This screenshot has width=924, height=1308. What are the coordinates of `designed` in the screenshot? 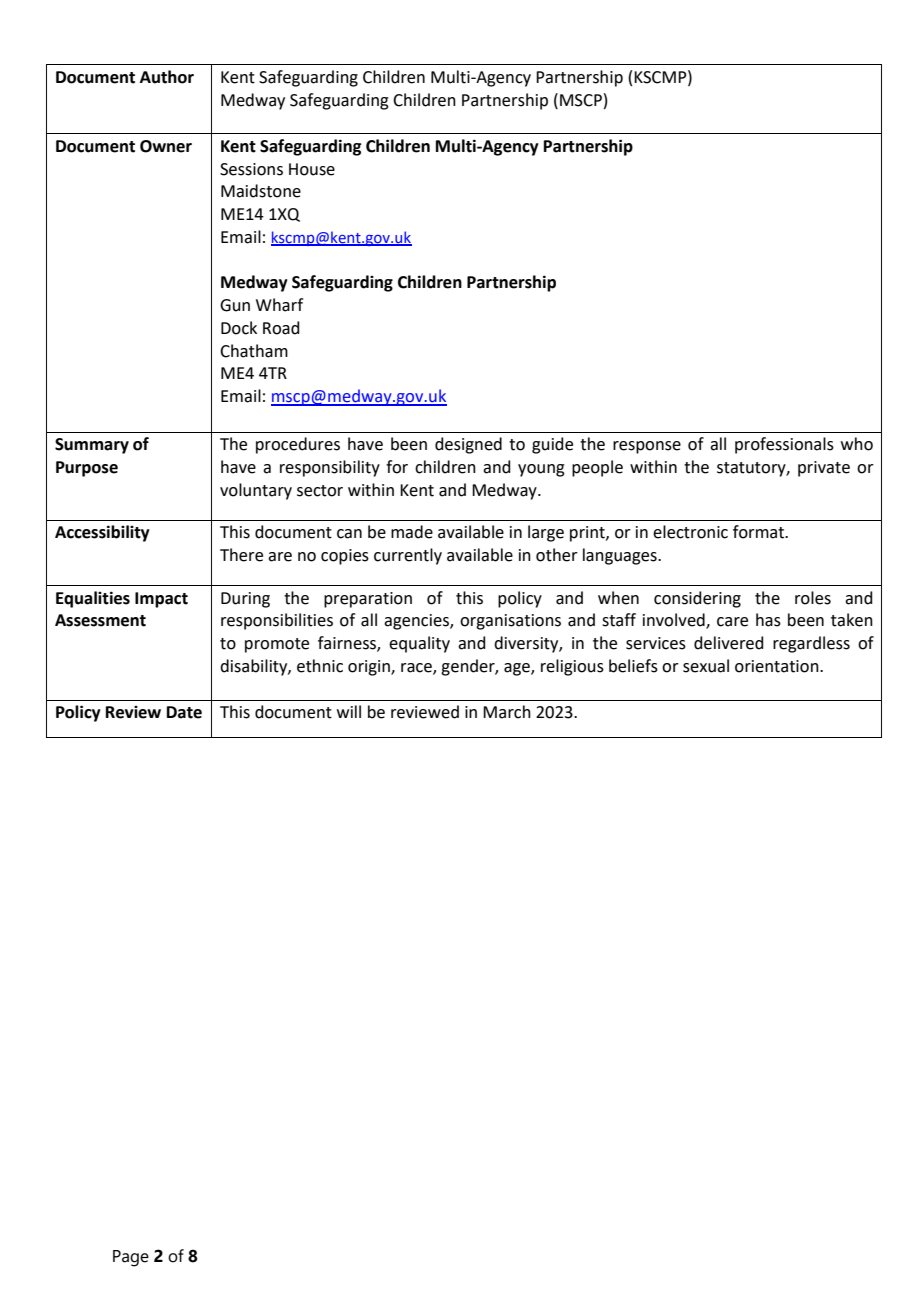 It's located at (468, 445).
